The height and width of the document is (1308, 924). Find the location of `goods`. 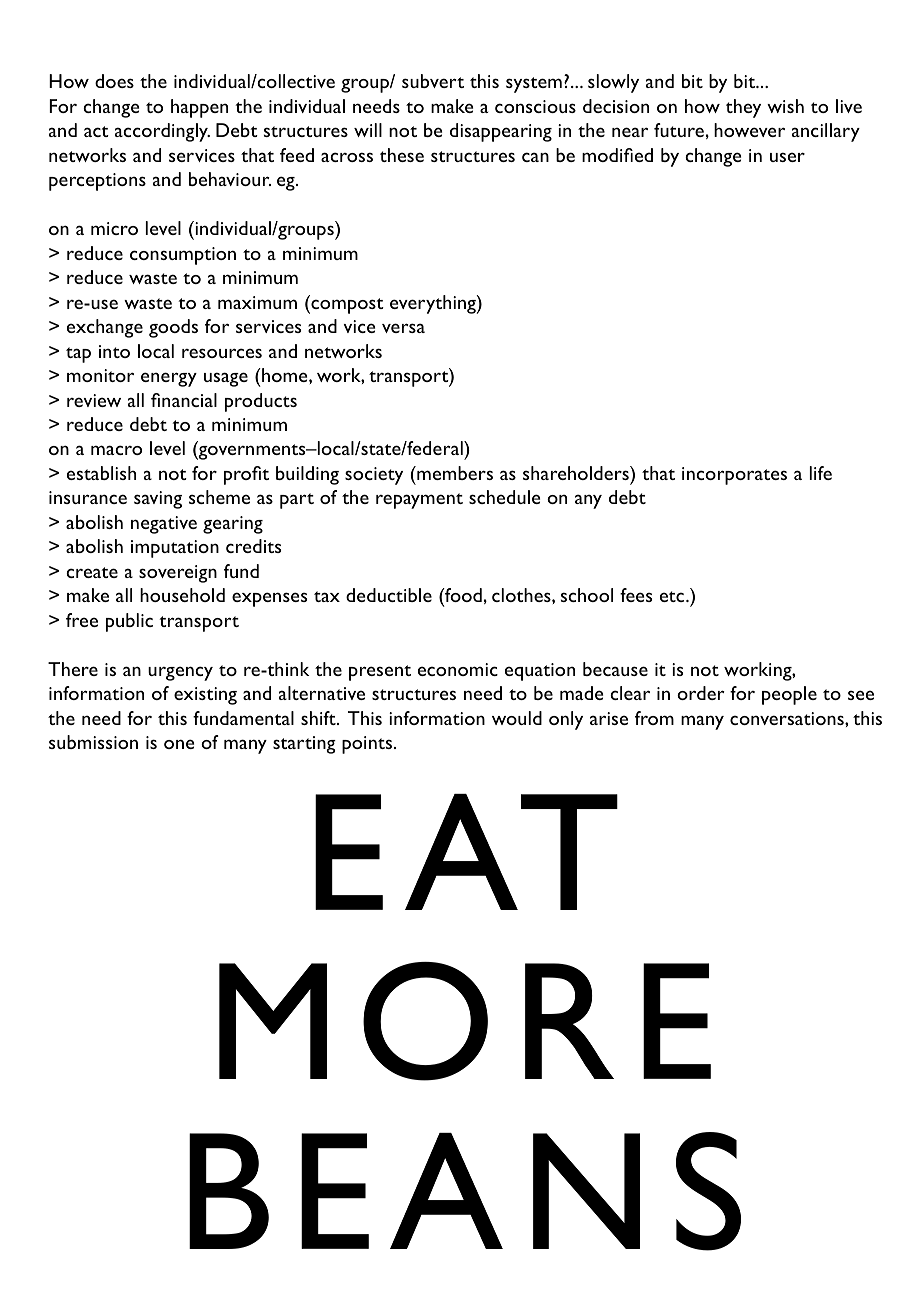

goods is located at coordinates (173, 328).
